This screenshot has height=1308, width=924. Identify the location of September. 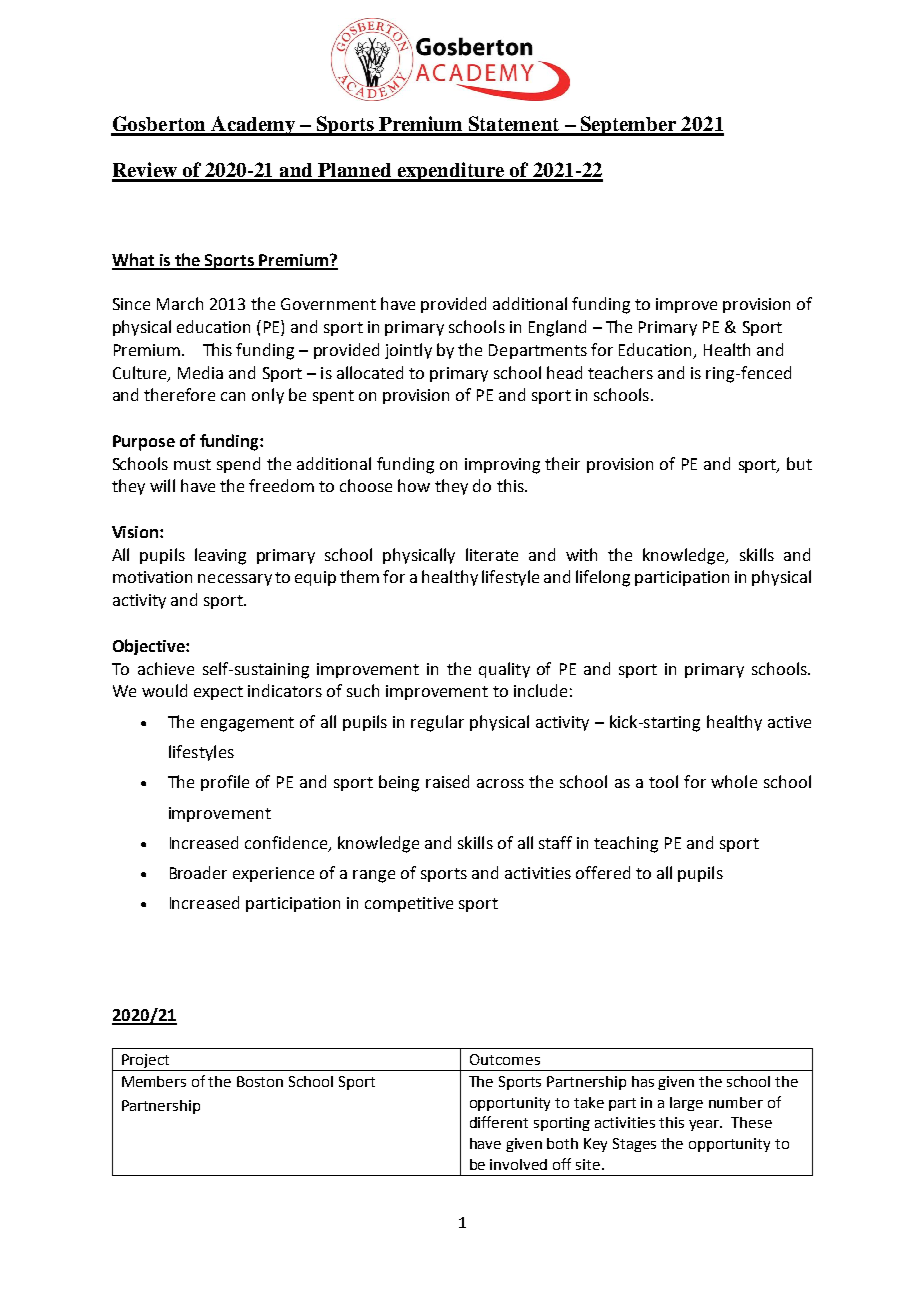
(629, 126).
